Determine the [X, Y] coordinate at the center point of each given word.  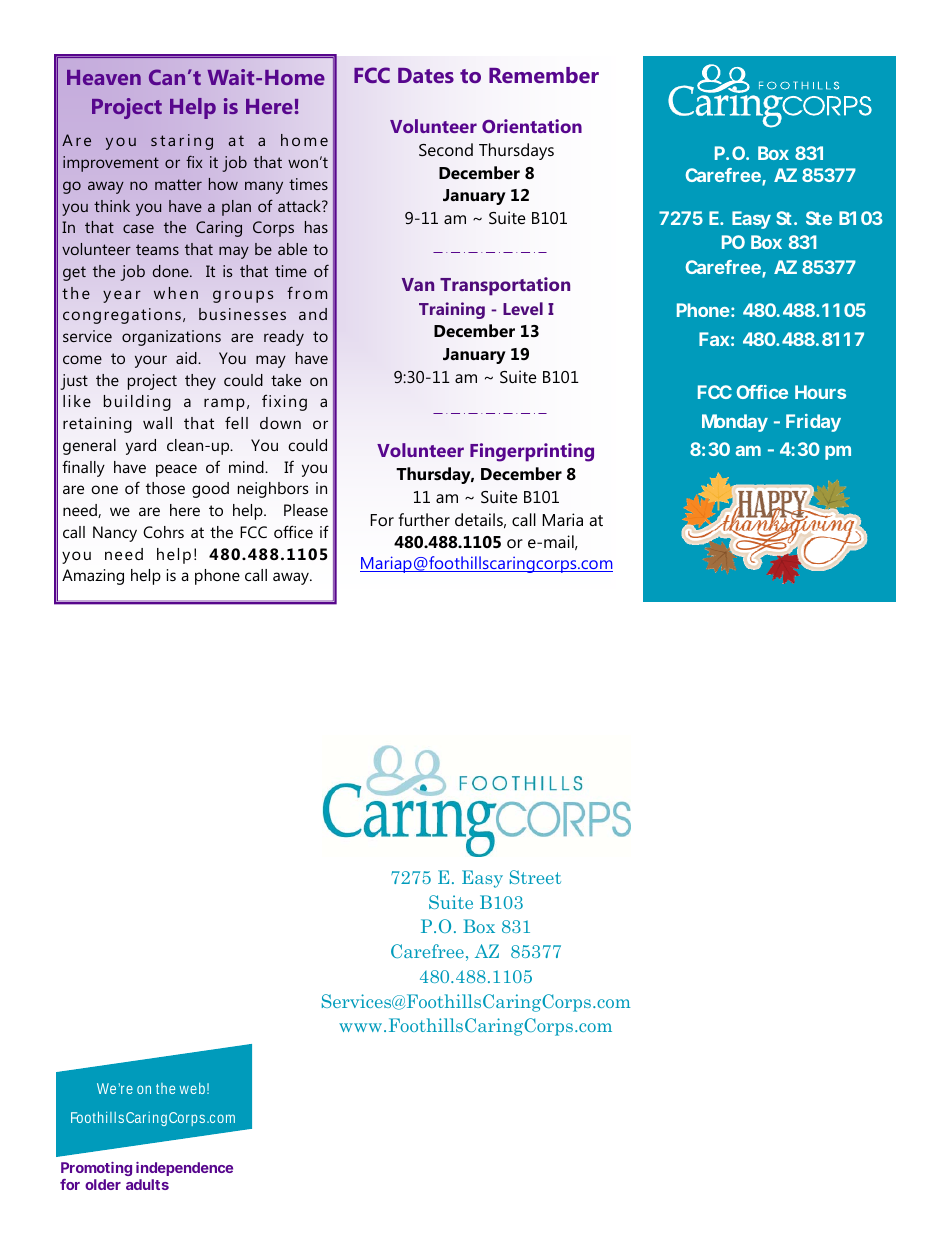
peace [176, 470]
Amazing [93, 577]
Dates [426, 75]
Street [535, 877]
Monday [735, 423]
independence [184, 1169]
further [424, 519]
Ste [819, 218]
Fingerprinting [532, 452]
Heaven [104, 77]
